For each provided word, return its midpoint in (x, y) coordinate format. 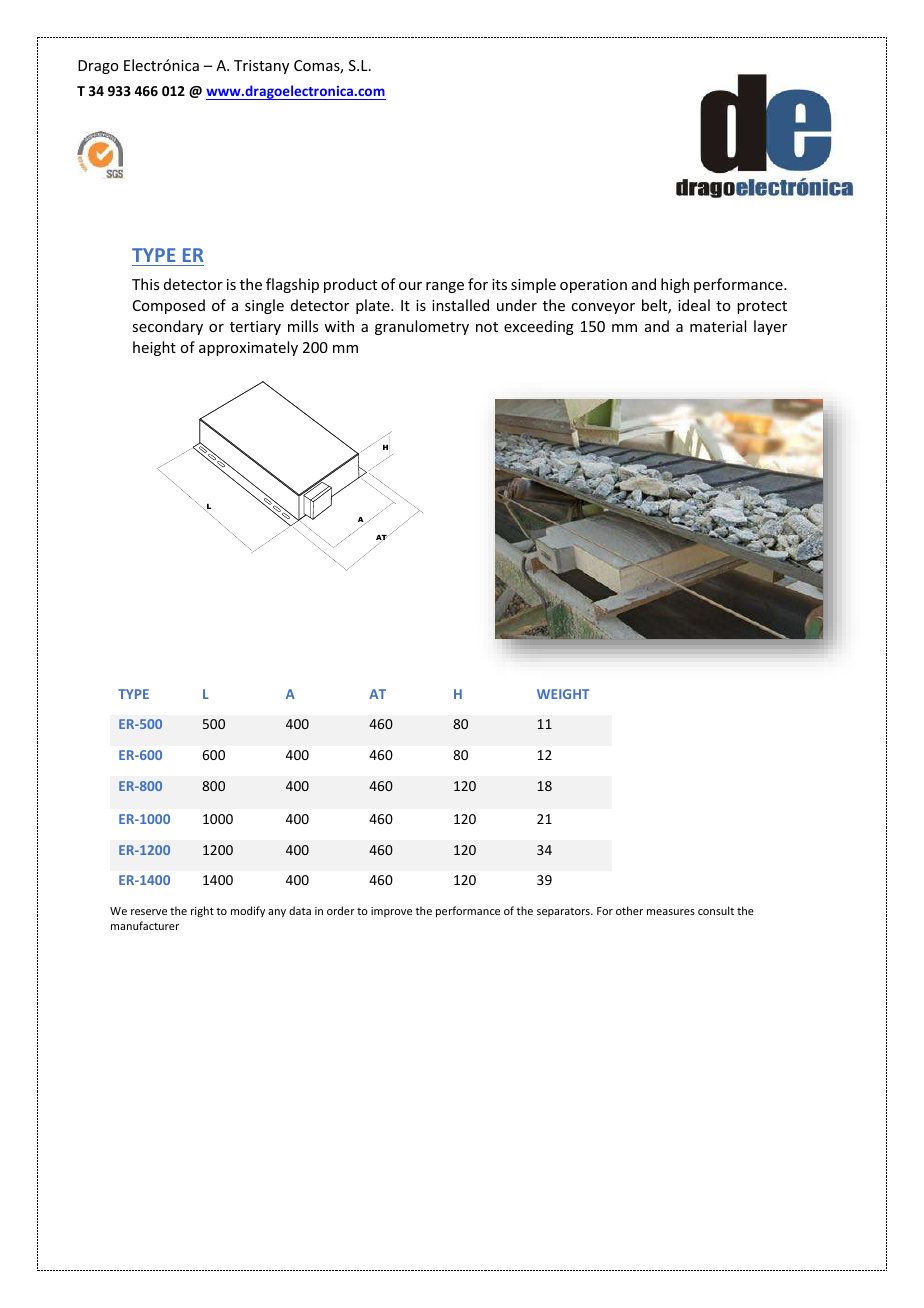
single (264, 306)
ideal (694, 305)
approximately (248, 348)
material (718, 326)
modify (248, 911)
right (202, 911)
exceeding (539, 327)
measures (671, 912)
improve (391, 912)
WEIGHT (563, 694)
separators (564, 912)
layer (770, 327)
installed (460, 305)
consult (716, 910)
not (487, 327)
